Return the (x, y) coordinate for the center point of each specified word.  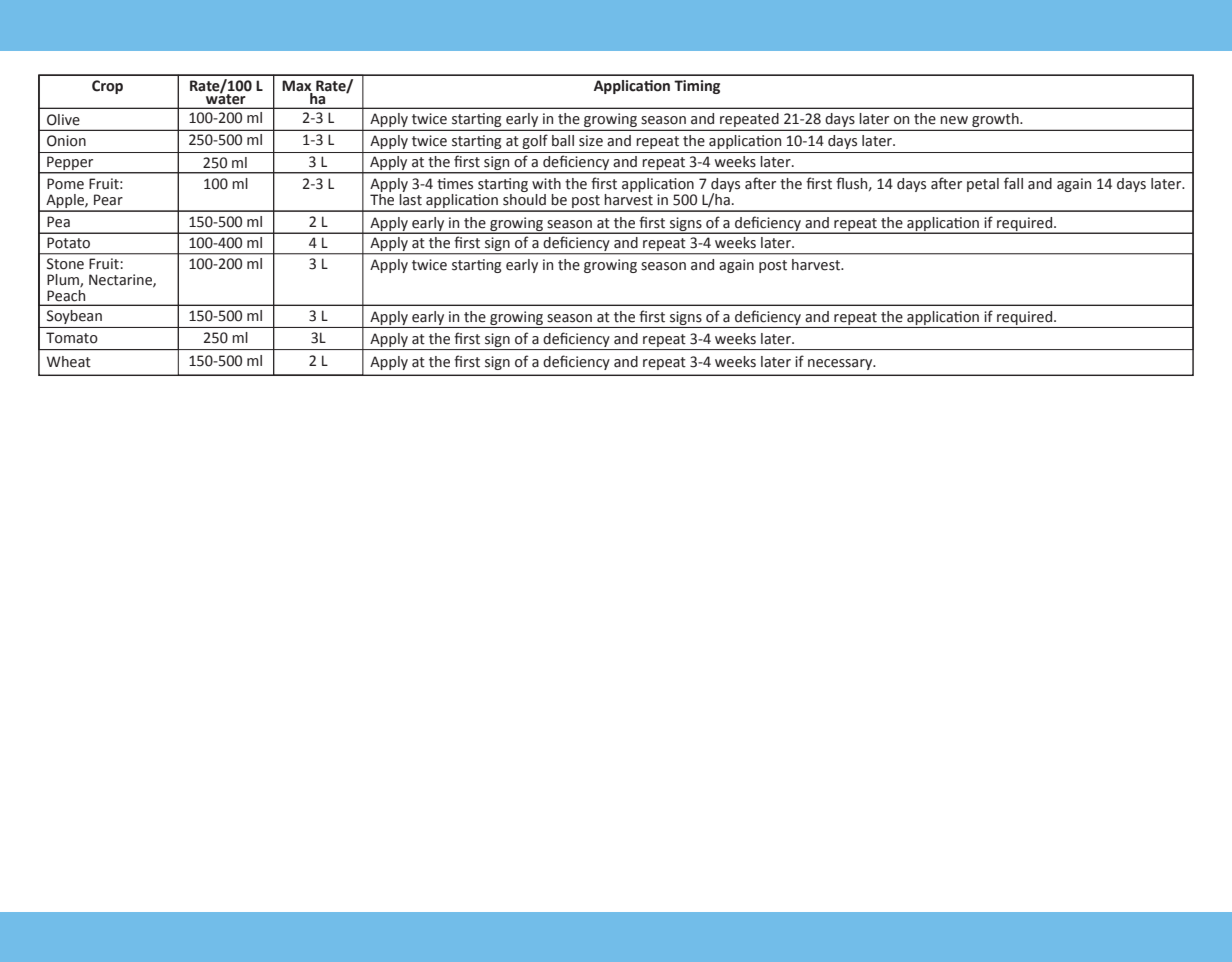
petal (983, 185)
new (954, 120)
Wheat (69, 362)
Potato (68, 243)
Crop (107, 87)
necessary (841, 364)
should (524, 198)
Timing (697, 87)
